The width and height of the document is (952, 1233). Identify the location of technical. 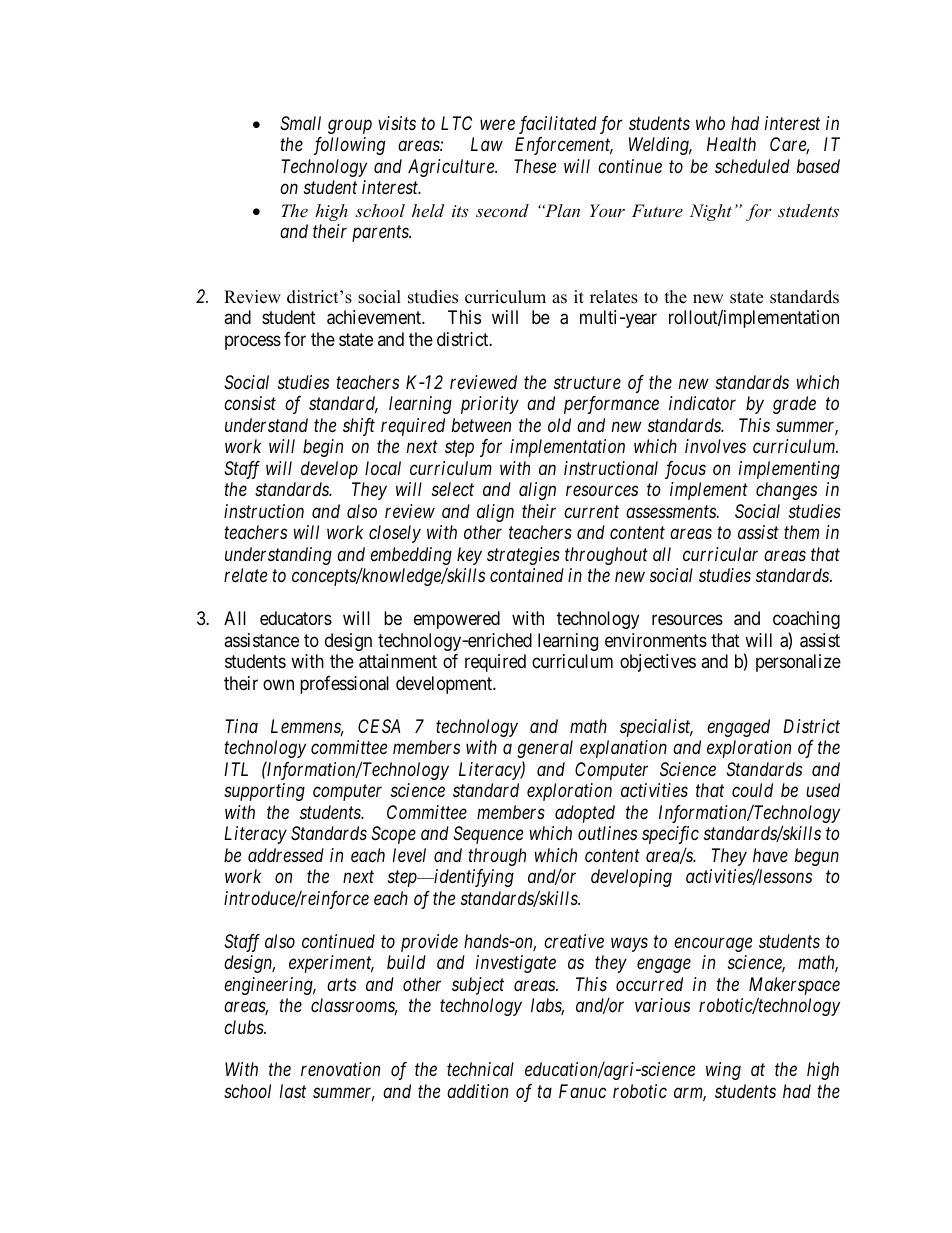
(480, 1069).
